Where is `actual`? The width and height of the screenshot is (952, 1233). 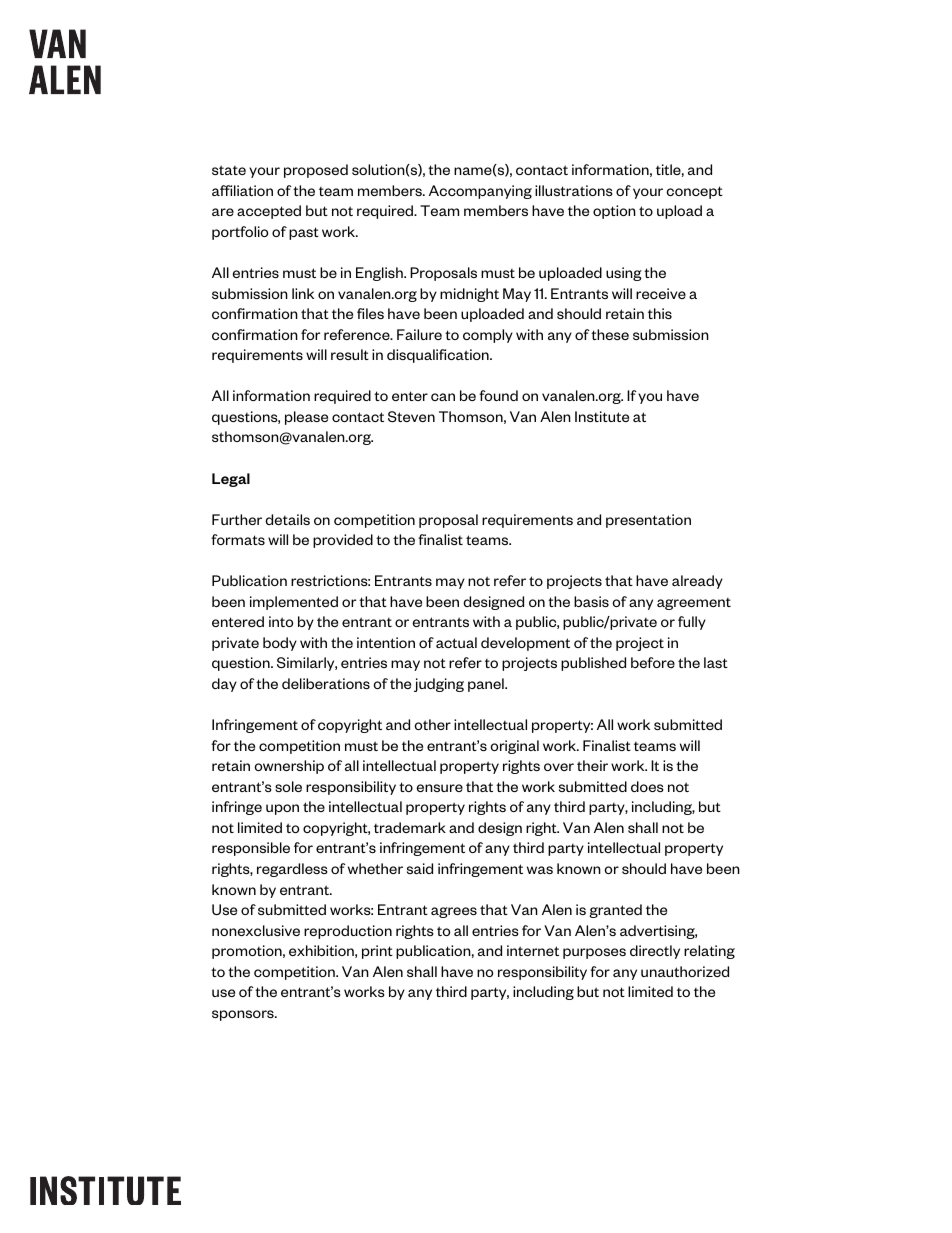 actual is located at coordinates (456, 642).
